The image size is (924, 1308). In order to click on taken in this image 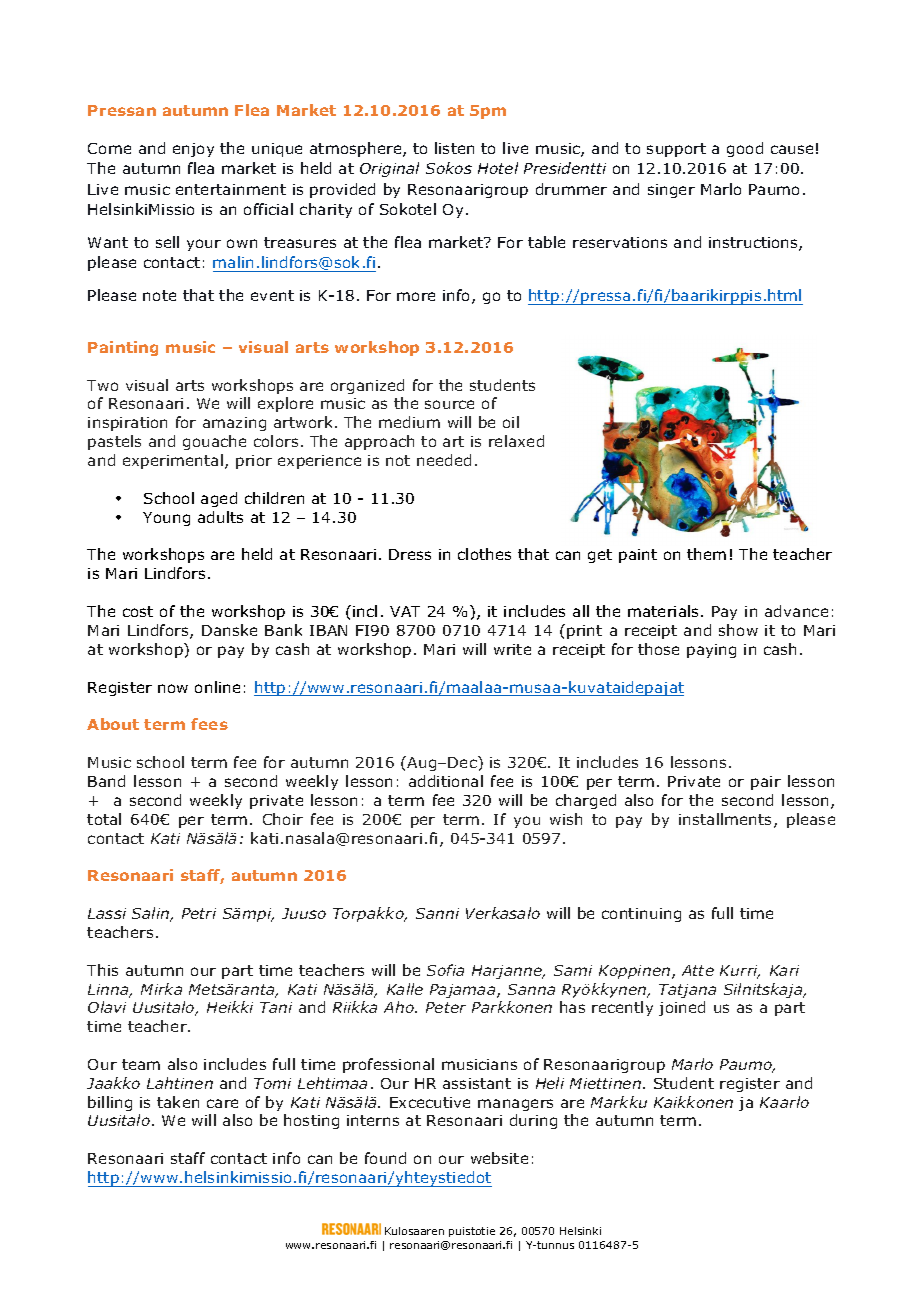, I will do `click(178, 1102)`.
